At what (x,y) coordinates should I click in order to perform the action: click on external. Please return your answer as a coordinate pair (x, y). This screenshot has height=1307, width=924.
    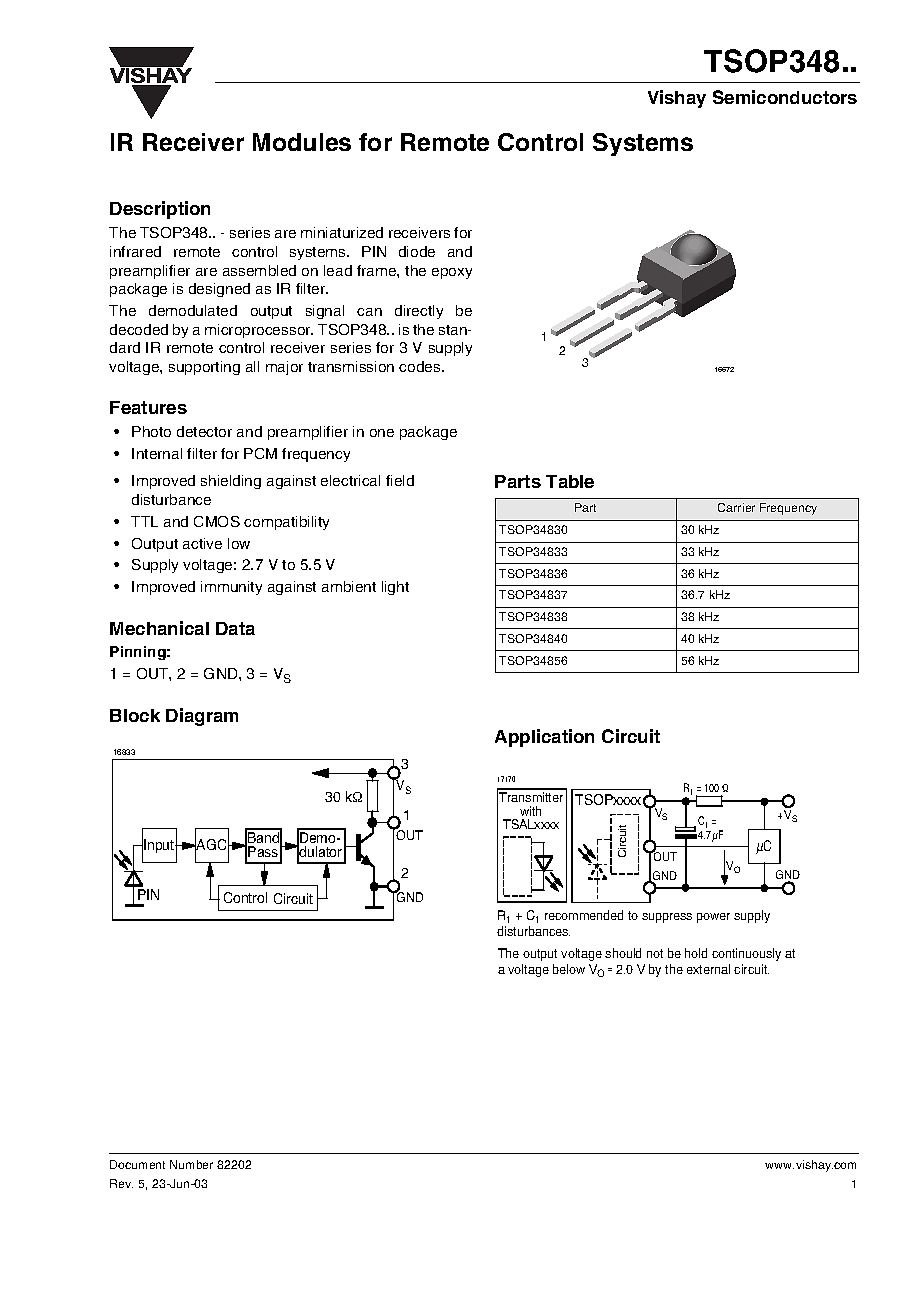
    Looking at the image, I should click on (708, 969).
